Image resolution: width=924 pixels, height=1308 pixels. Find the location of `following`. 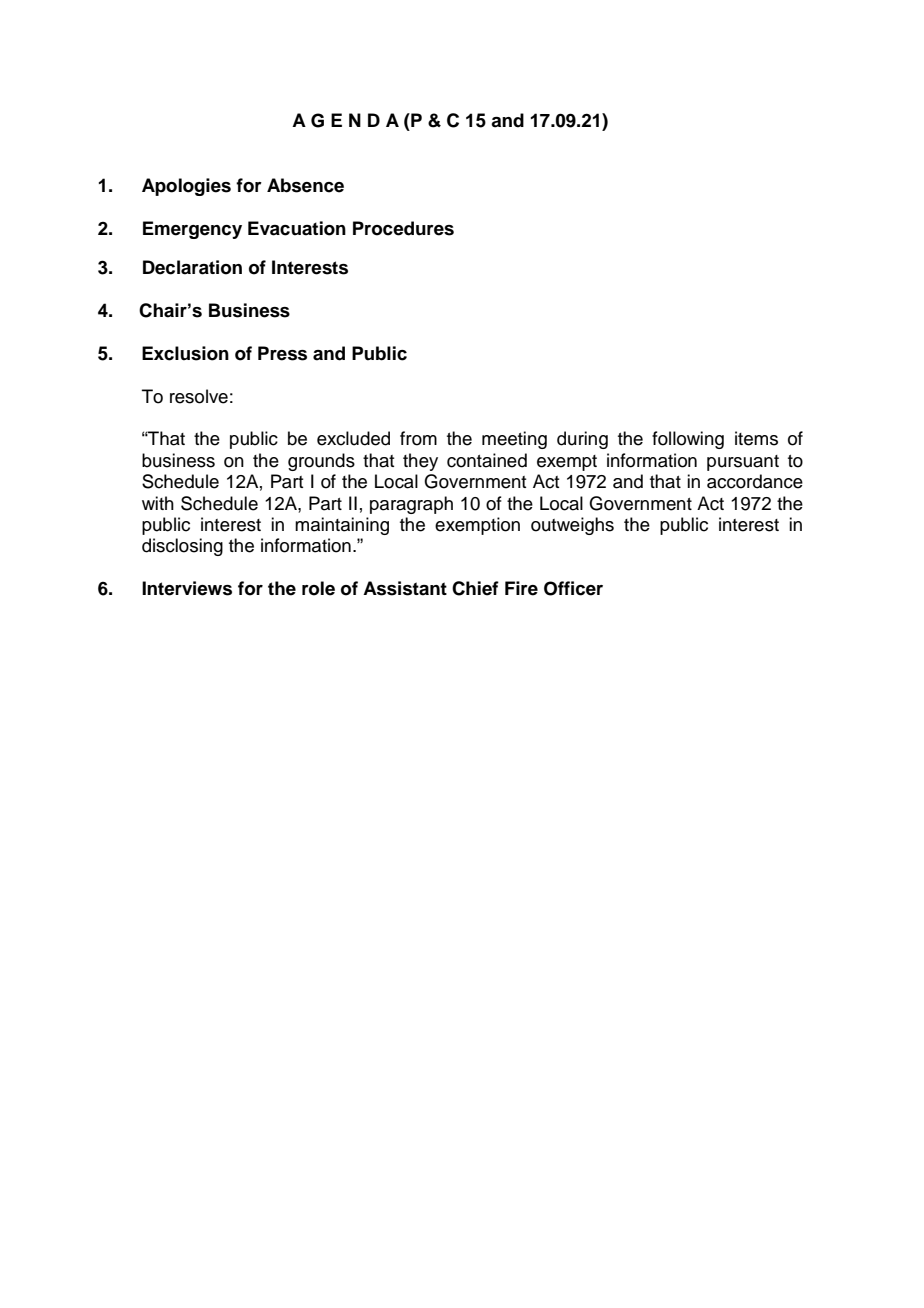

following is located at coordinates (688, 440).
